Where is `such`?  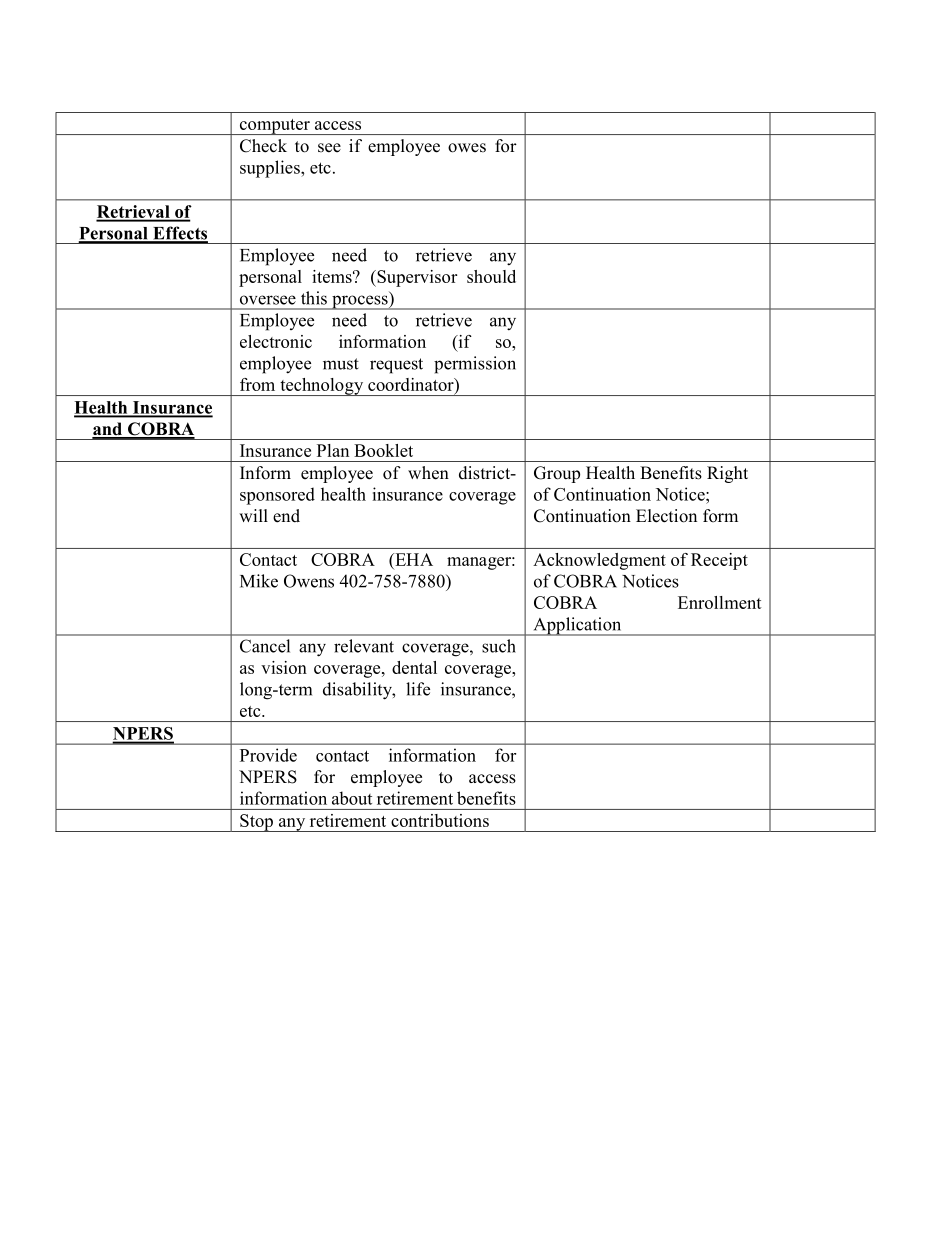
such is located at coordinates (499, 646).
